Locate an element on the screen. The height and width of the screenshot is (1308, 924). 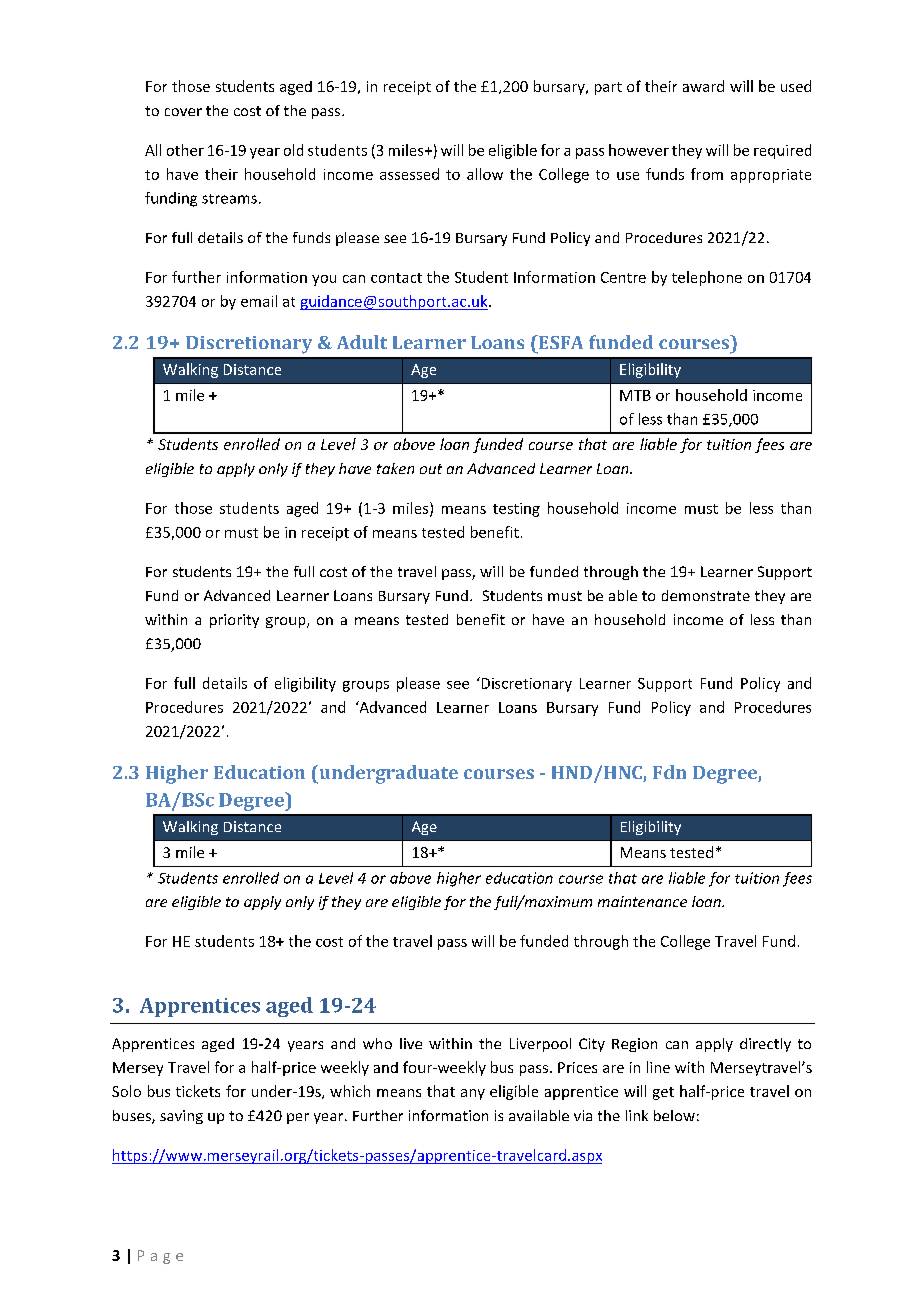
priority is located at coordinates (234, 621).
